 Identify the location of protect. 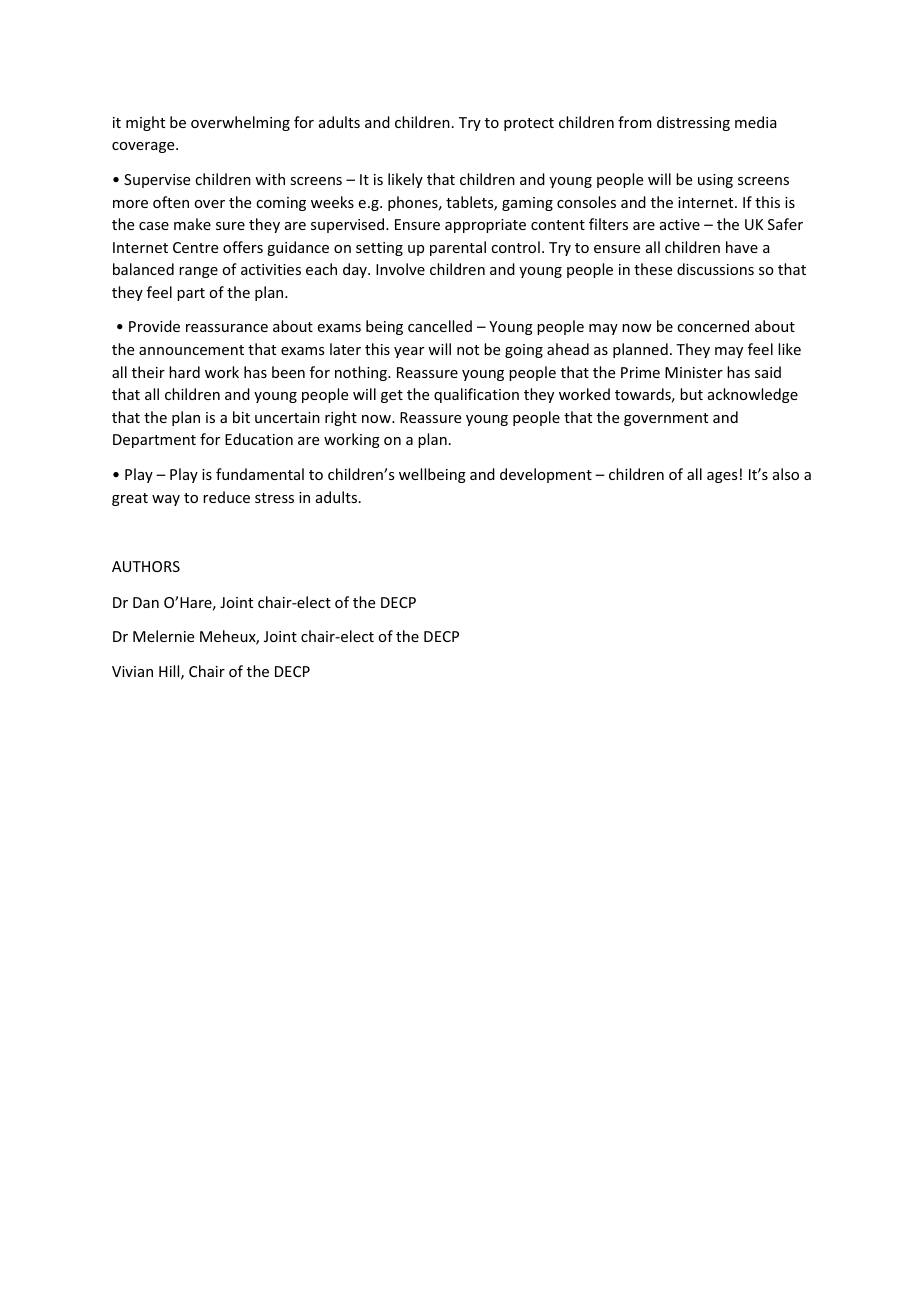
(529, 124).
